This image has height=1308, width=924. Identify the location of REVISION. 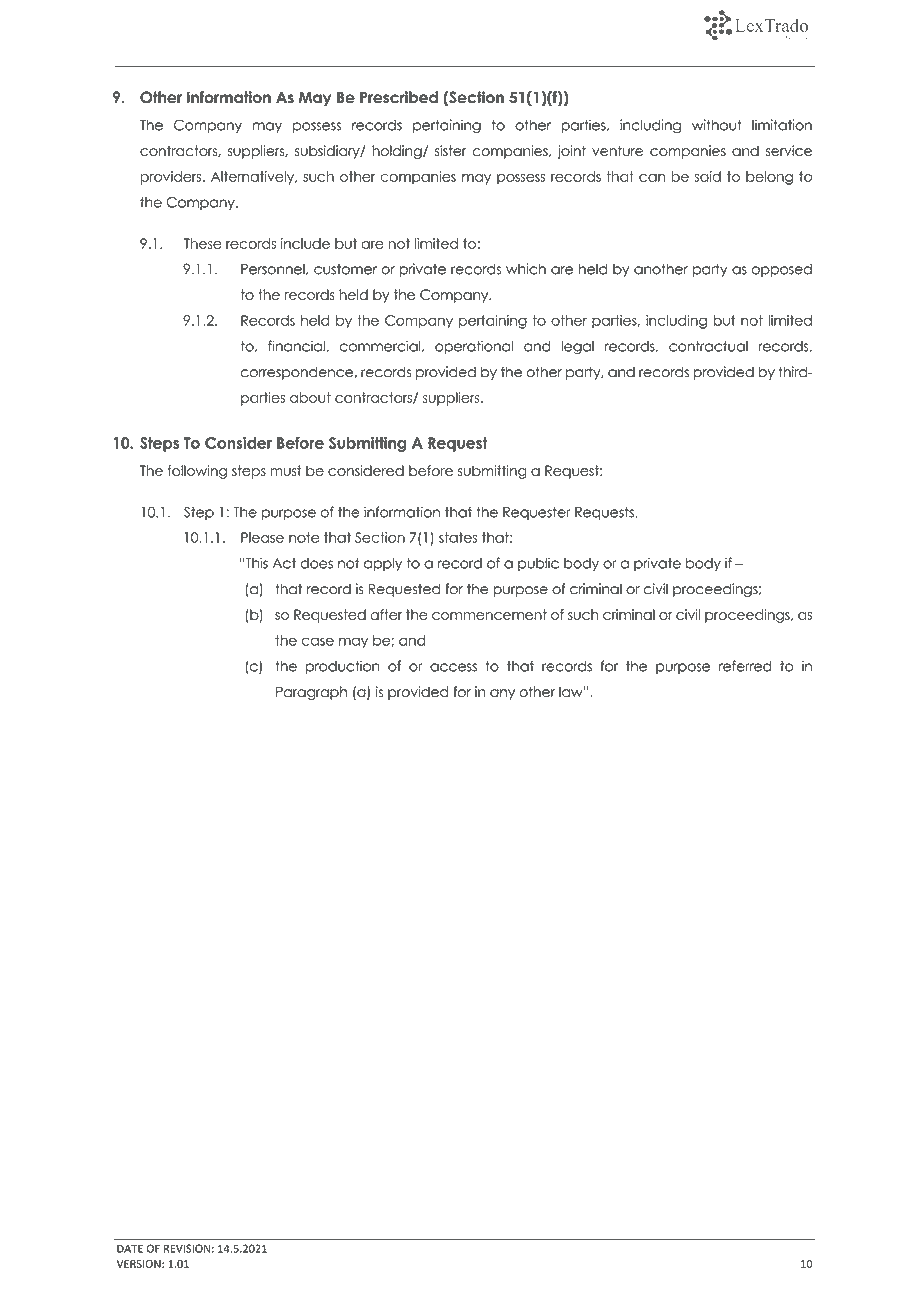
(187, 1248).
